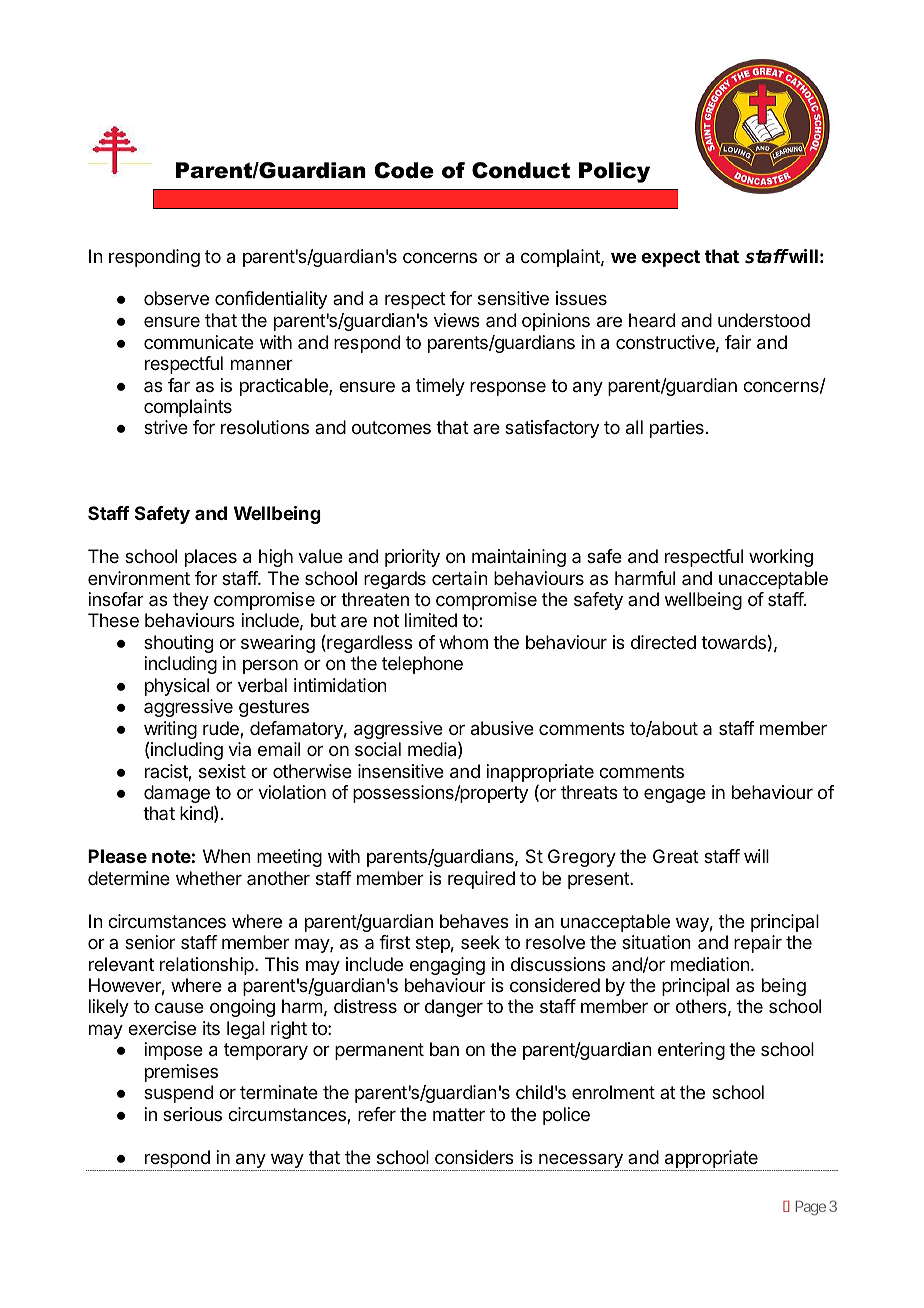  I want to click on engage, so click(675, 796).
